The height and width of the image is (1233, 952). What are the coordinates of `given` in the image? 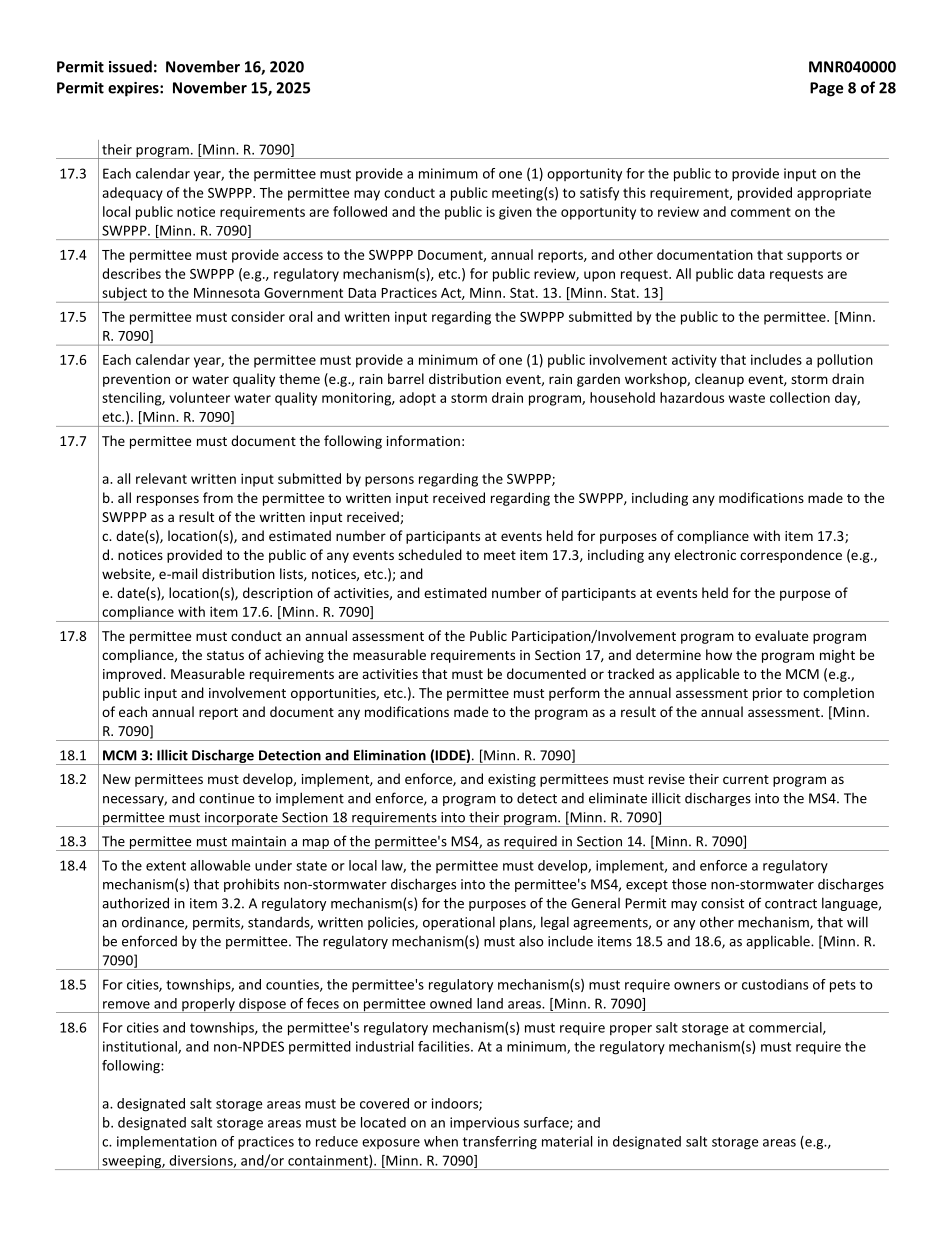 It's located at (515, 213).
